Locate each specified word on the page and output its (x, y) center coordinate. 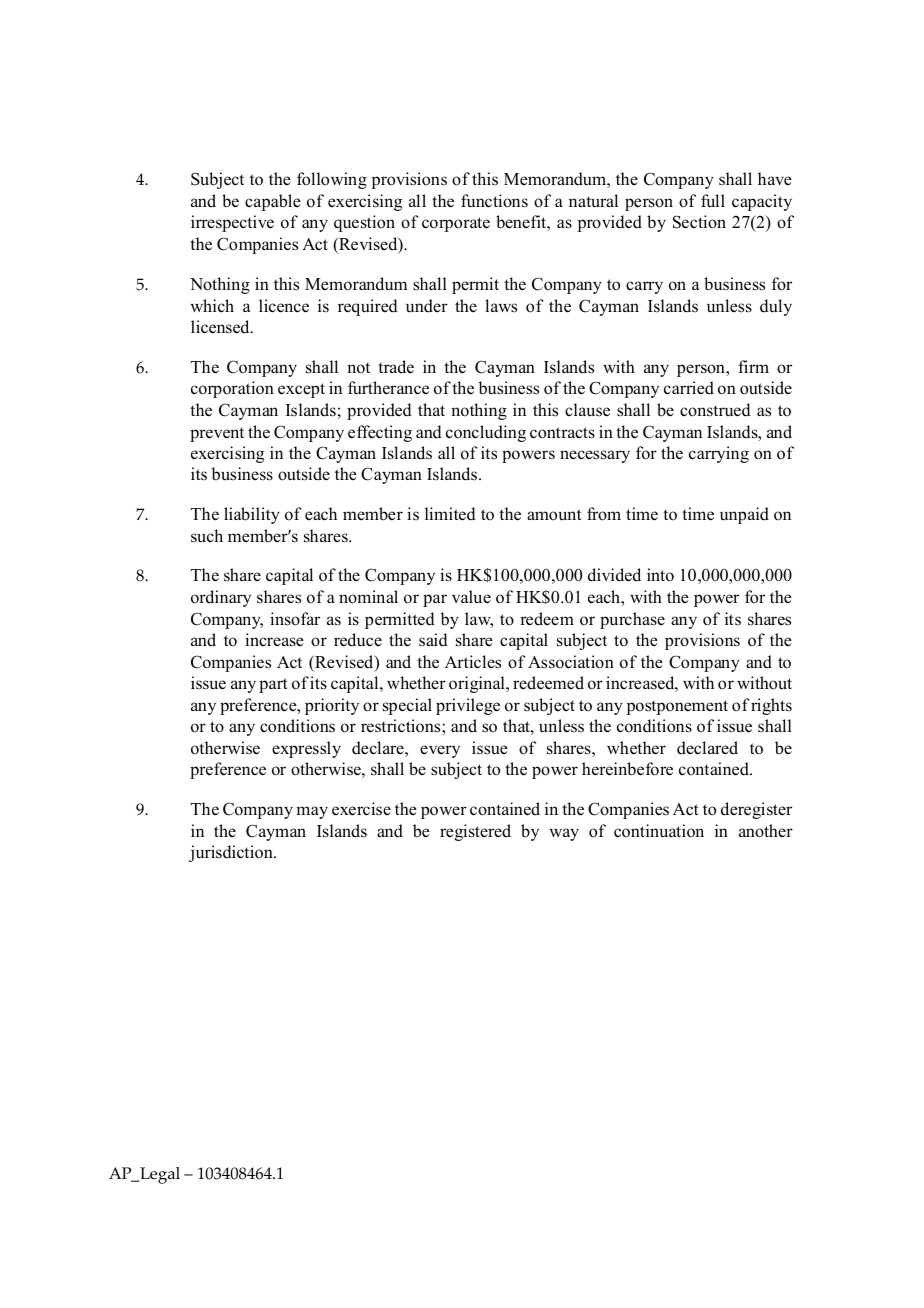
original (478, 684)
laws (501, 306)
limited (450, 514)
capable (273, 202)
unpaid (744, 515)
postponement (677, 707)
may (312, 812)
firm (753, 366)
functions (494, 201)
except (301, 390)
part (273, 685)
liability (252, 515)
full (713, 201)
